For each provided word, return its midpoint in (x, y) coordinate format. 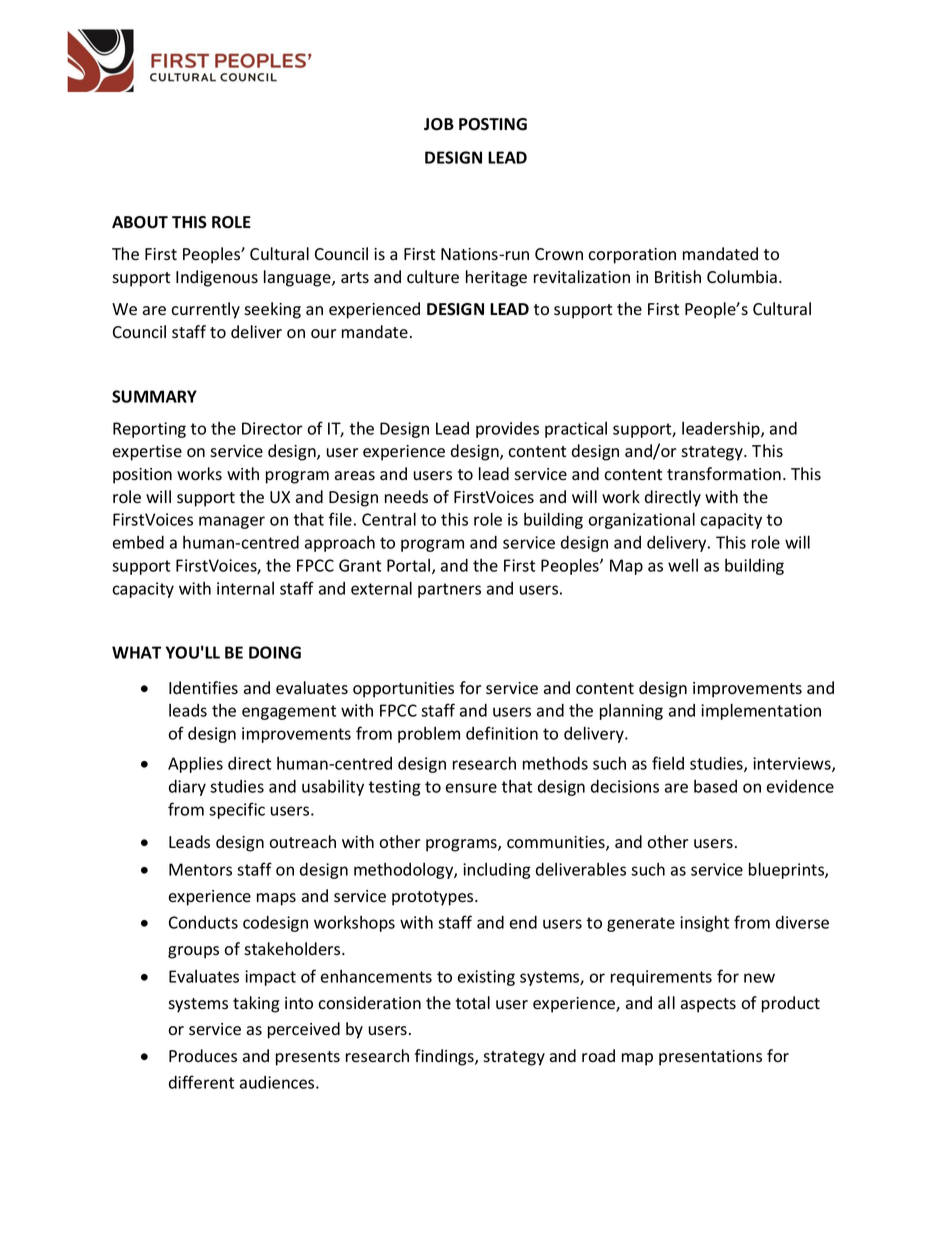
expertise (147, 453)
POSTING (493, 124)
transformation (724, 474)
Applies (195, 765)
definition (502, 733)
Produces (203, 1056)
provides (507, 430)
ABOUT (140, 222)
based (715, 786)
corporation (632, 256)
